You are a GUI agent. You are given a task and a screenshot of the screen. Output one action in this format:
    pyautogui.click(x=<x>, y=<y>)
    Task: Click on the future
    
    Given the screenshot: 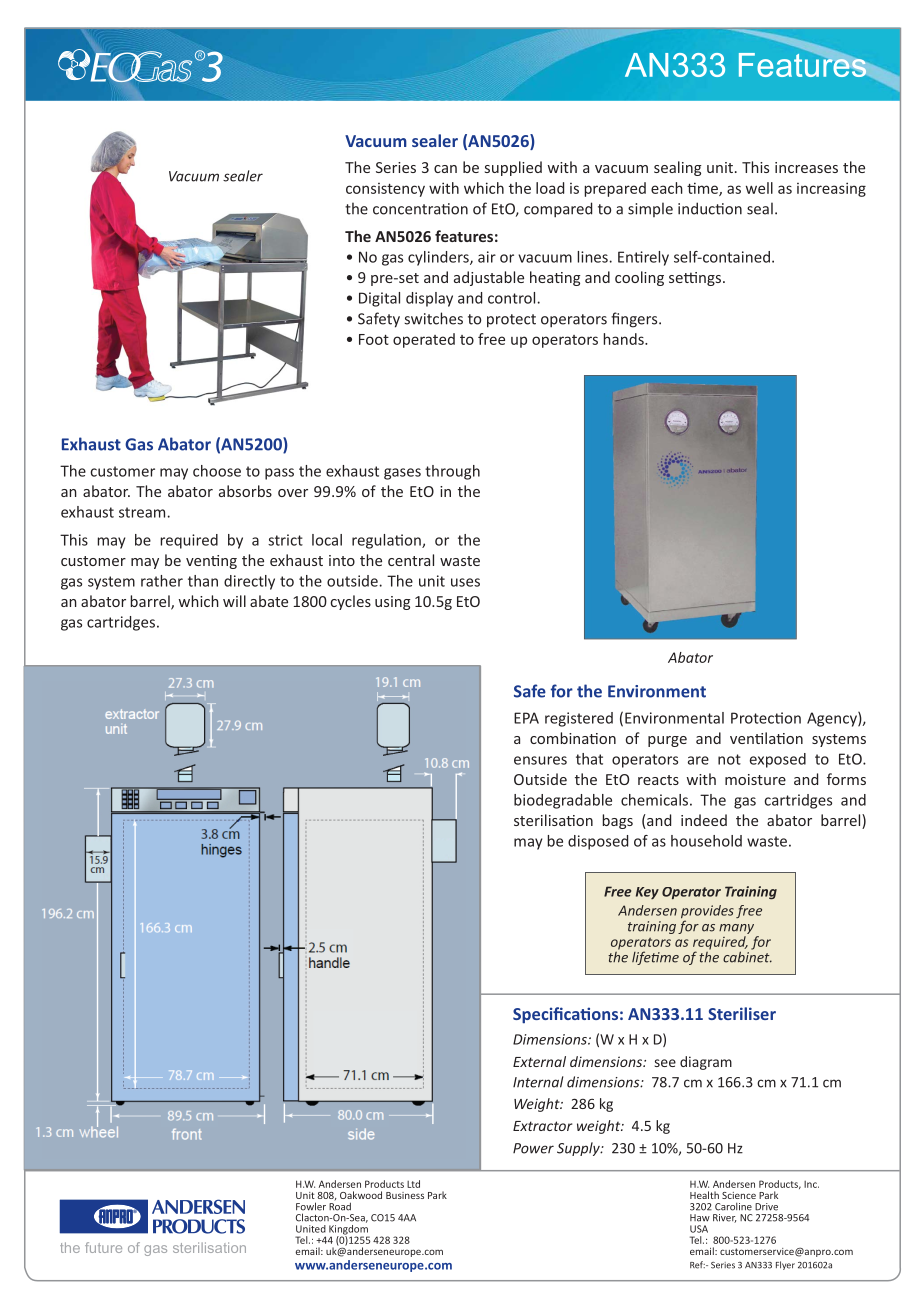 What is the action you would take?
    pyautogui.click(x=103, y=1247)
